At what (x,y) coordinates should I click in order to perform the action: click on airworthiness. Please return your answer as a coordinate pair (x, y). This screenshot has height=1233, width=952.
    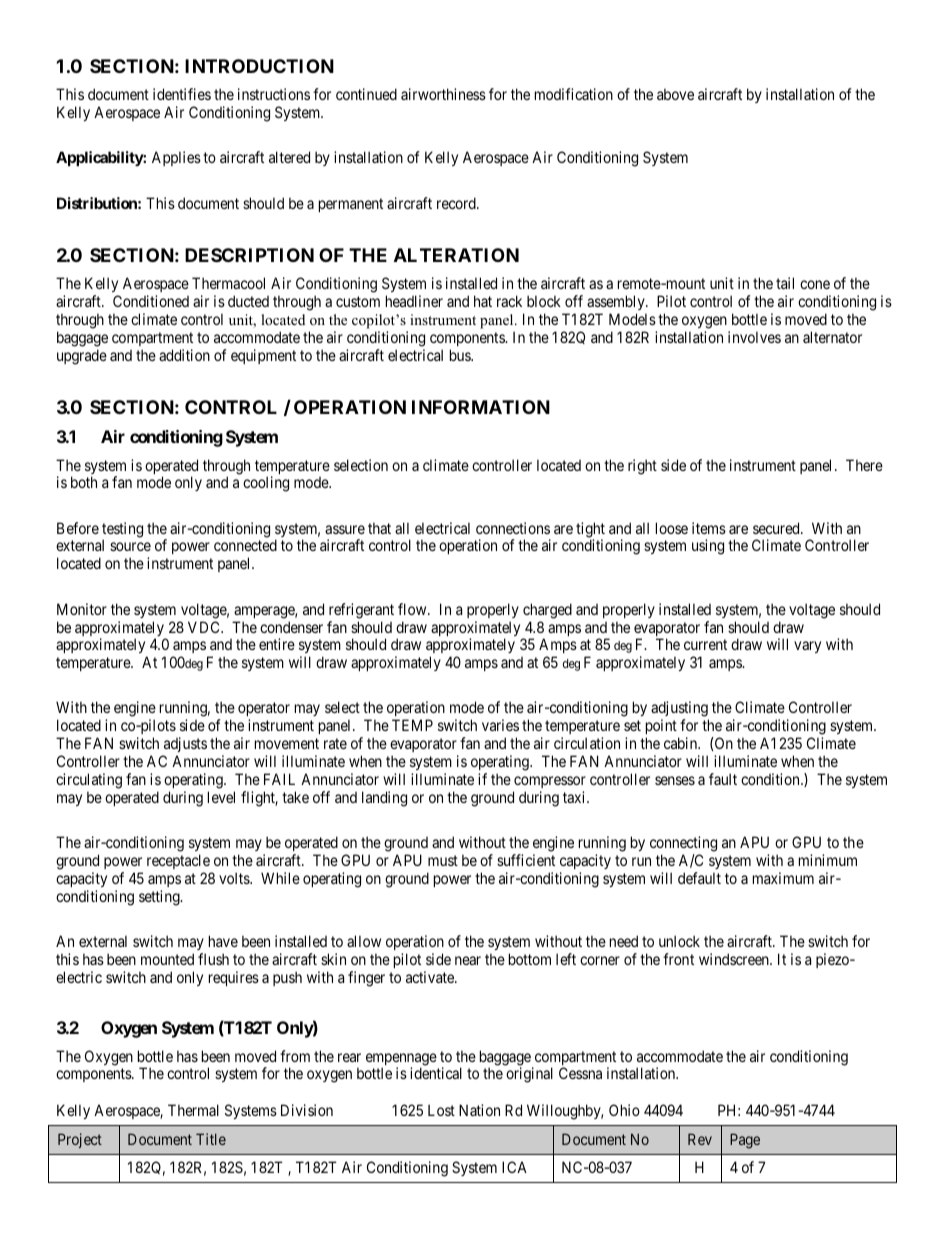
    Looking at the image, I should click on (443, 94).
